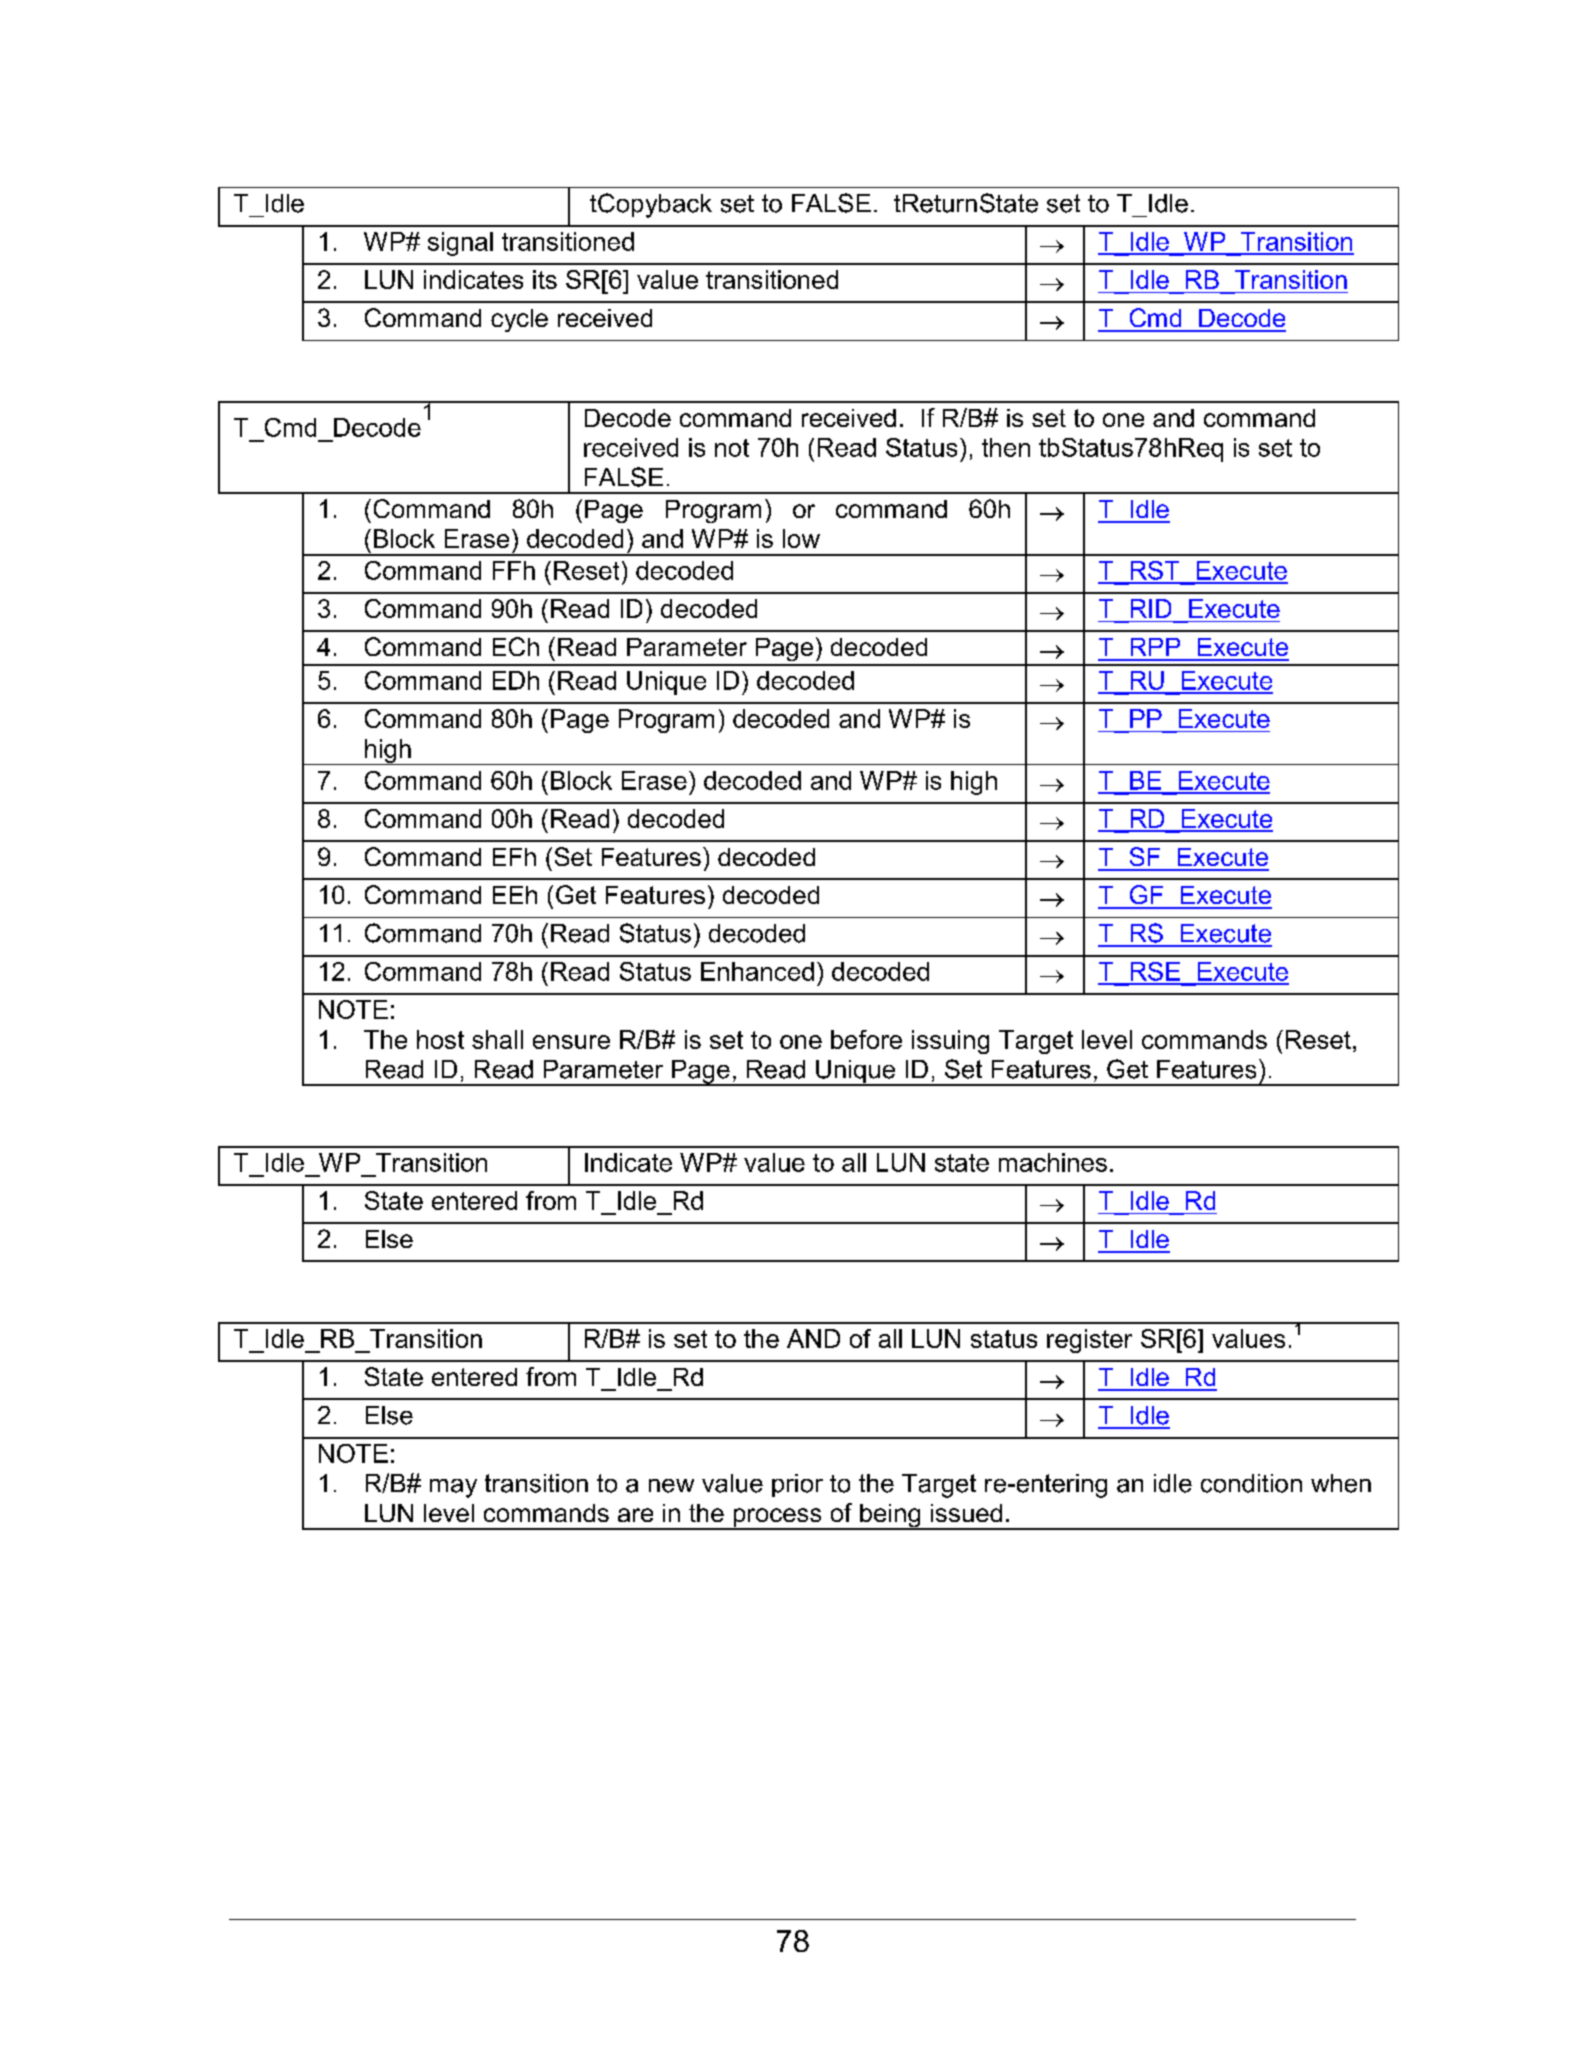 The image size is (1585, 2052). I want to click on machines, so click(1053, 1162).
